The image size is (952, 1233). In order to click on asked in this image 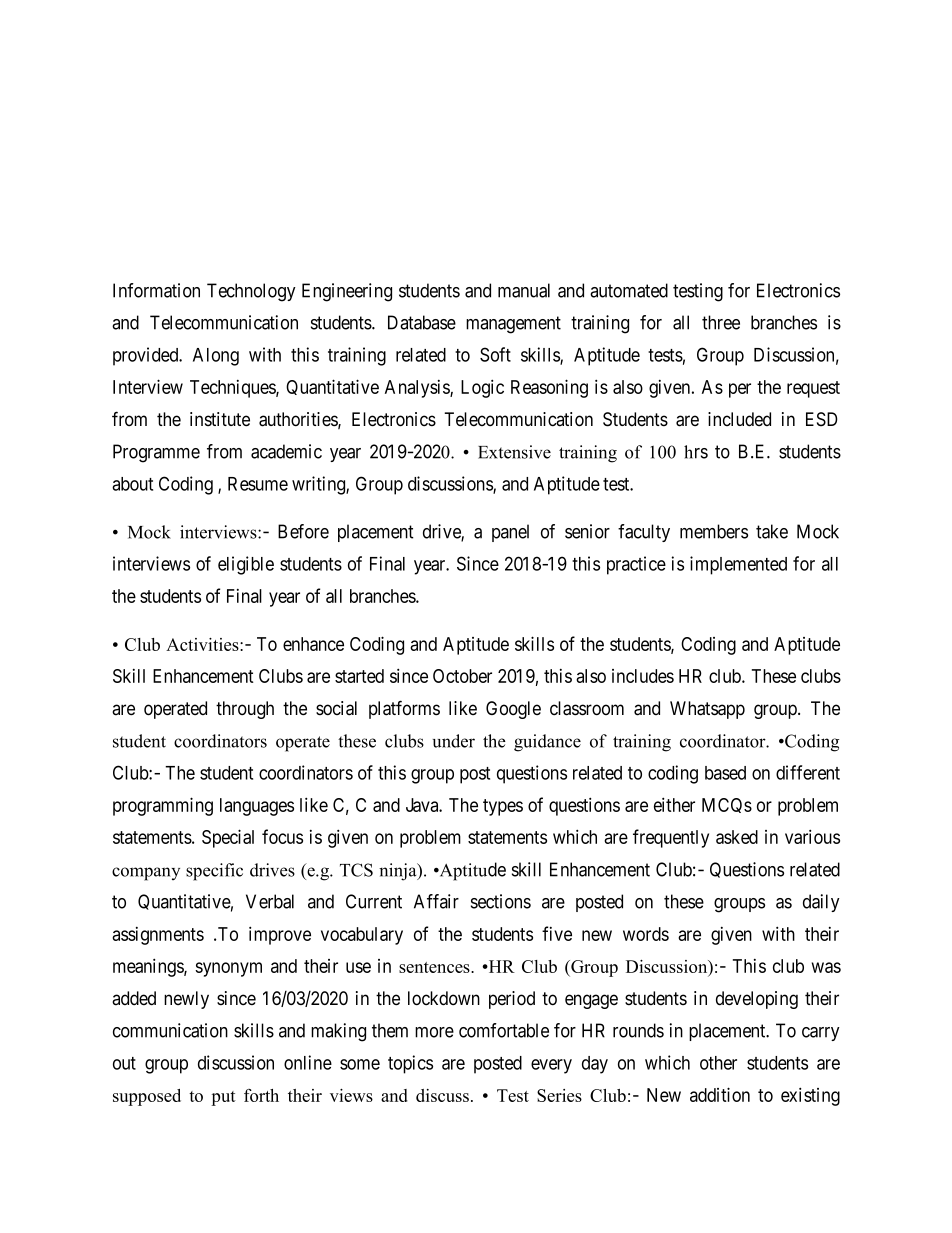, I will do `click(737, 837)`.
